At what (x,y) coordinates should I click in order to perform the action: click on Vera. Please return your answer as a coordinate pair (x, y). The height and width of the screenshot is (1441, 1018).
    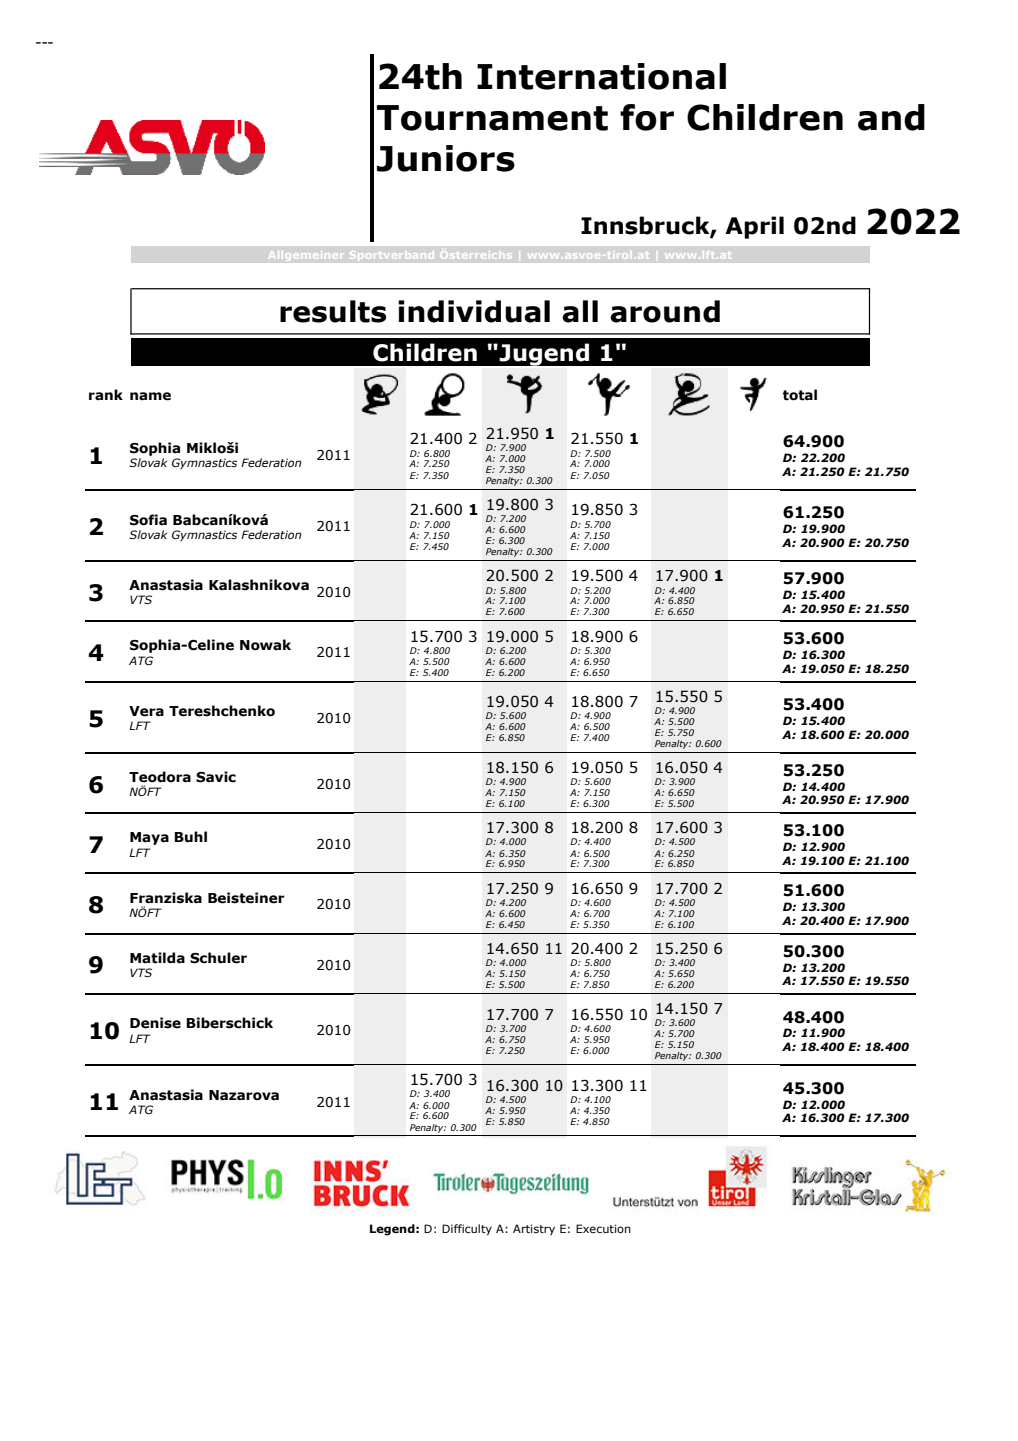
    Looking at the image, I should click on (146, 711).
